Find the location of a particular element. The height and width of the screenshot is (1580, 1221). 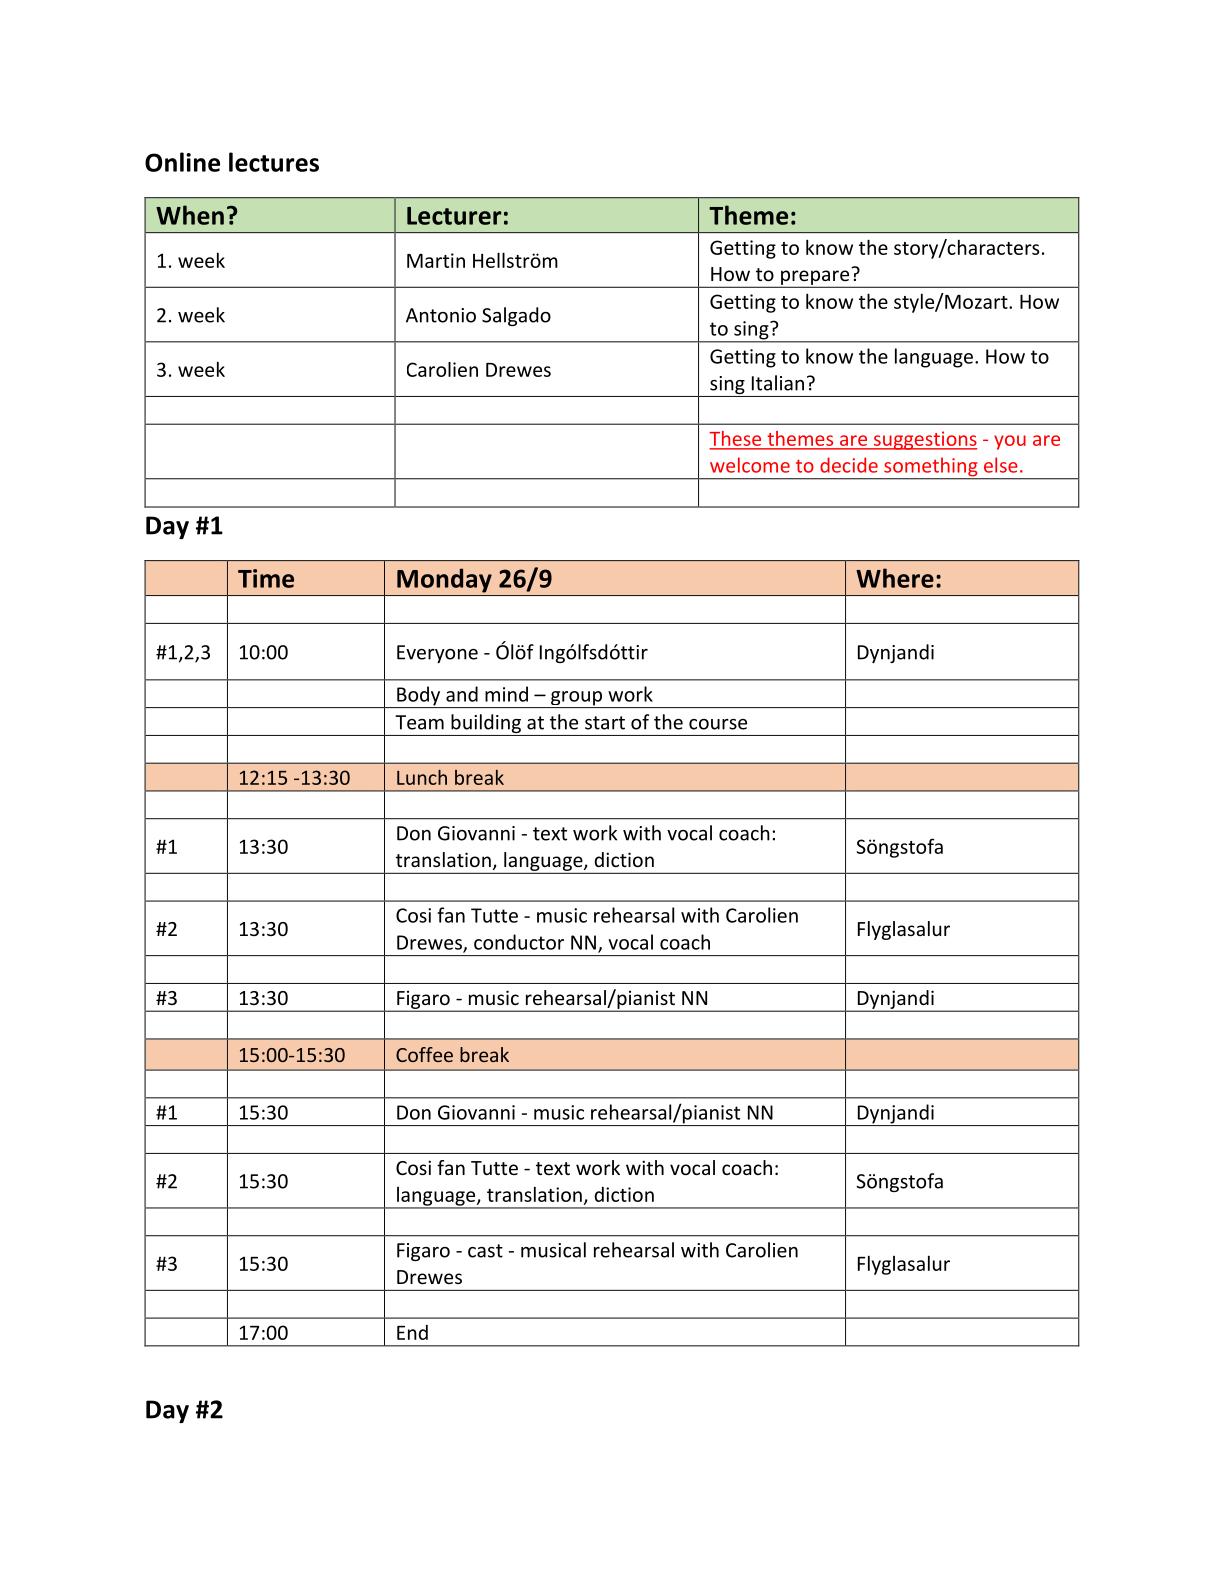

Coffee is located at coordinates (424, 1054).
